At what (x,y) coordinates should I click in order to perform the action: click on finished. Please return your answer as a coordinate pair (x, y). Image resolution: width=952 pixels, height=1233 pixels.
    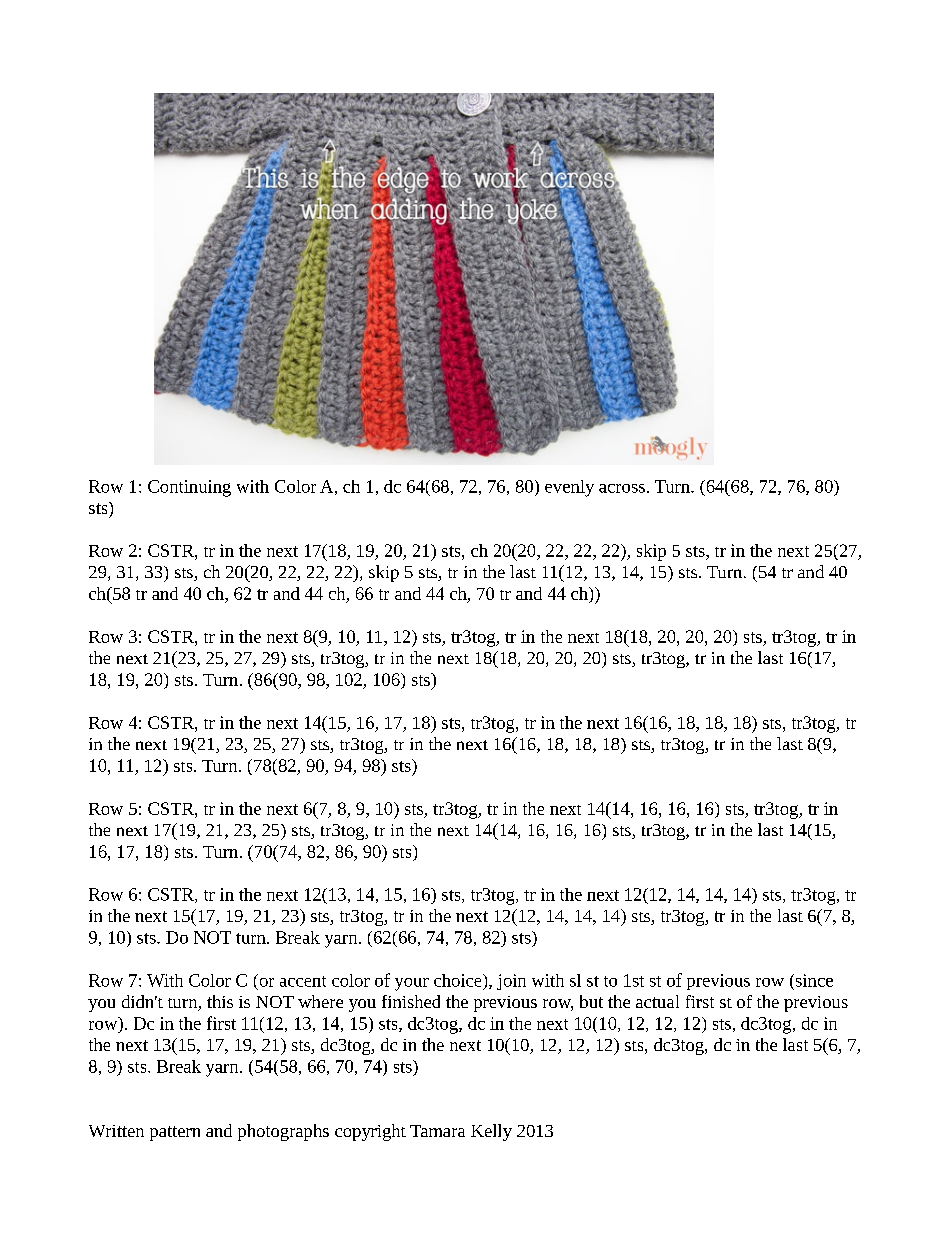
    Looking at the image, I should click on (411, 1001).
